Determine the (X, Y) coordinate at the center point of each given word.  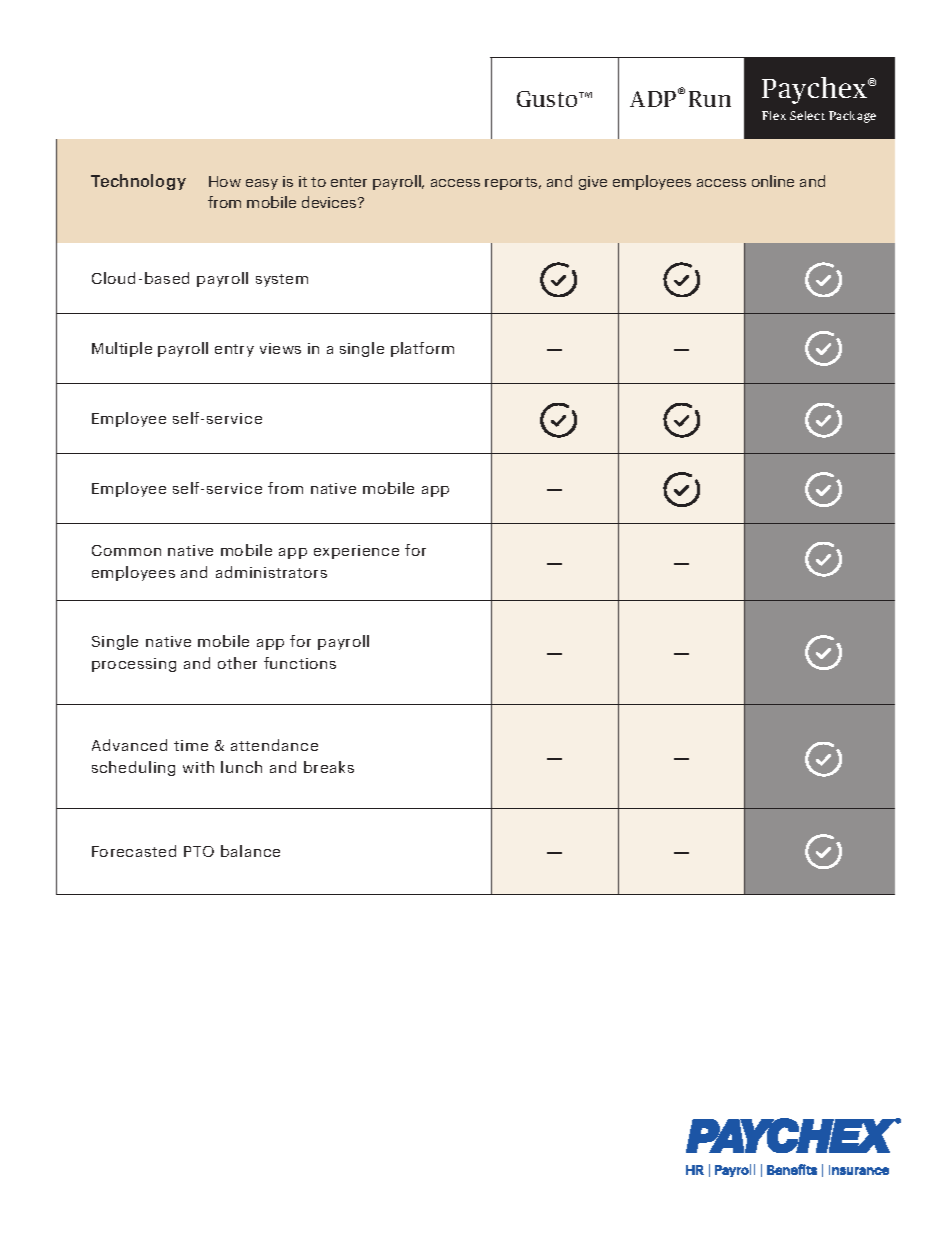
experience (356, 552)
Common (126, 550)
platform (422, 349)
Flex (774, 115)
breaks (329, 767)
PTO (199, 851)
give (593, 183)
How (225, 181)
